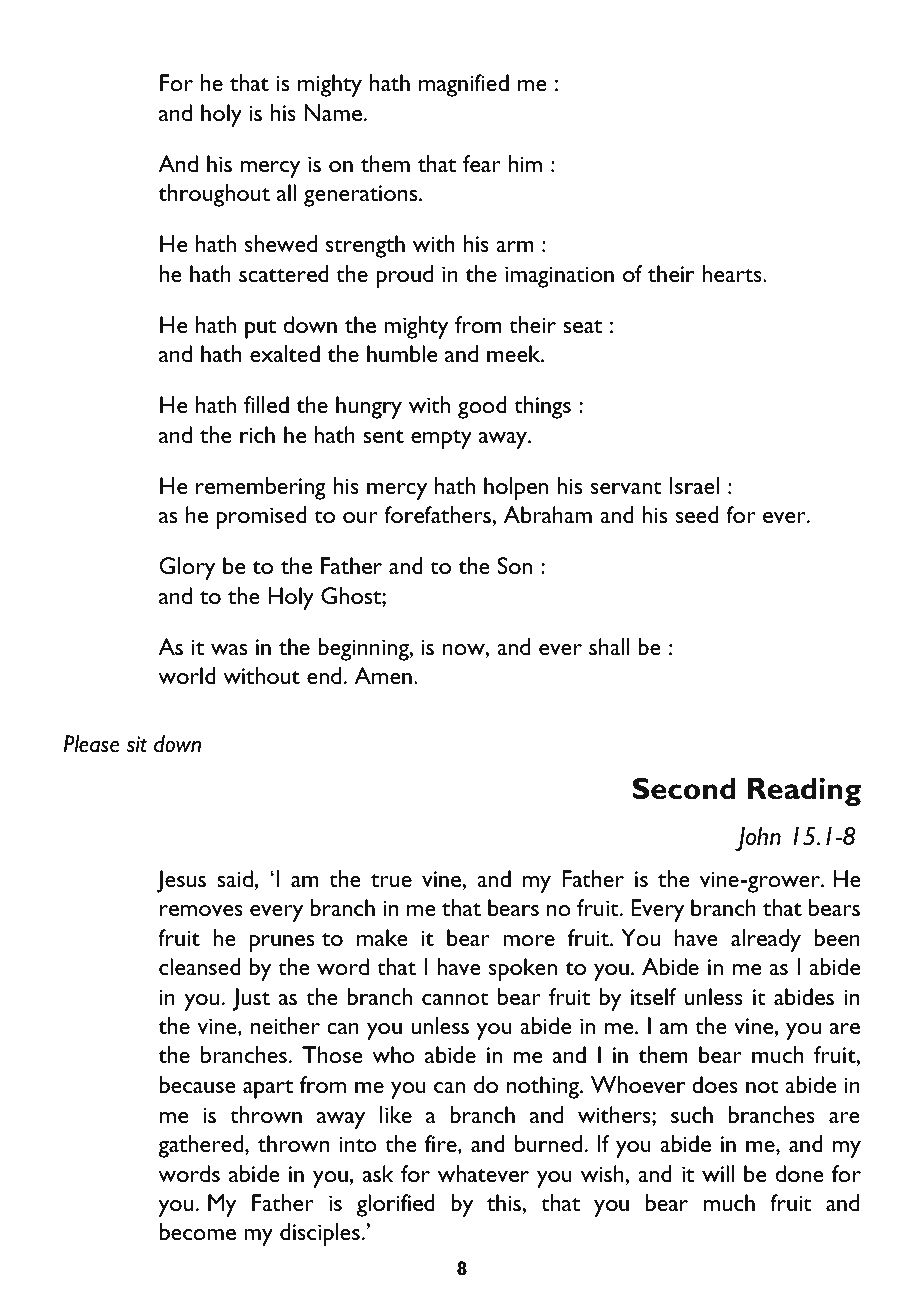  Describe the element at coordinates (733, 273) in the image. I see `hearts` at that location.
